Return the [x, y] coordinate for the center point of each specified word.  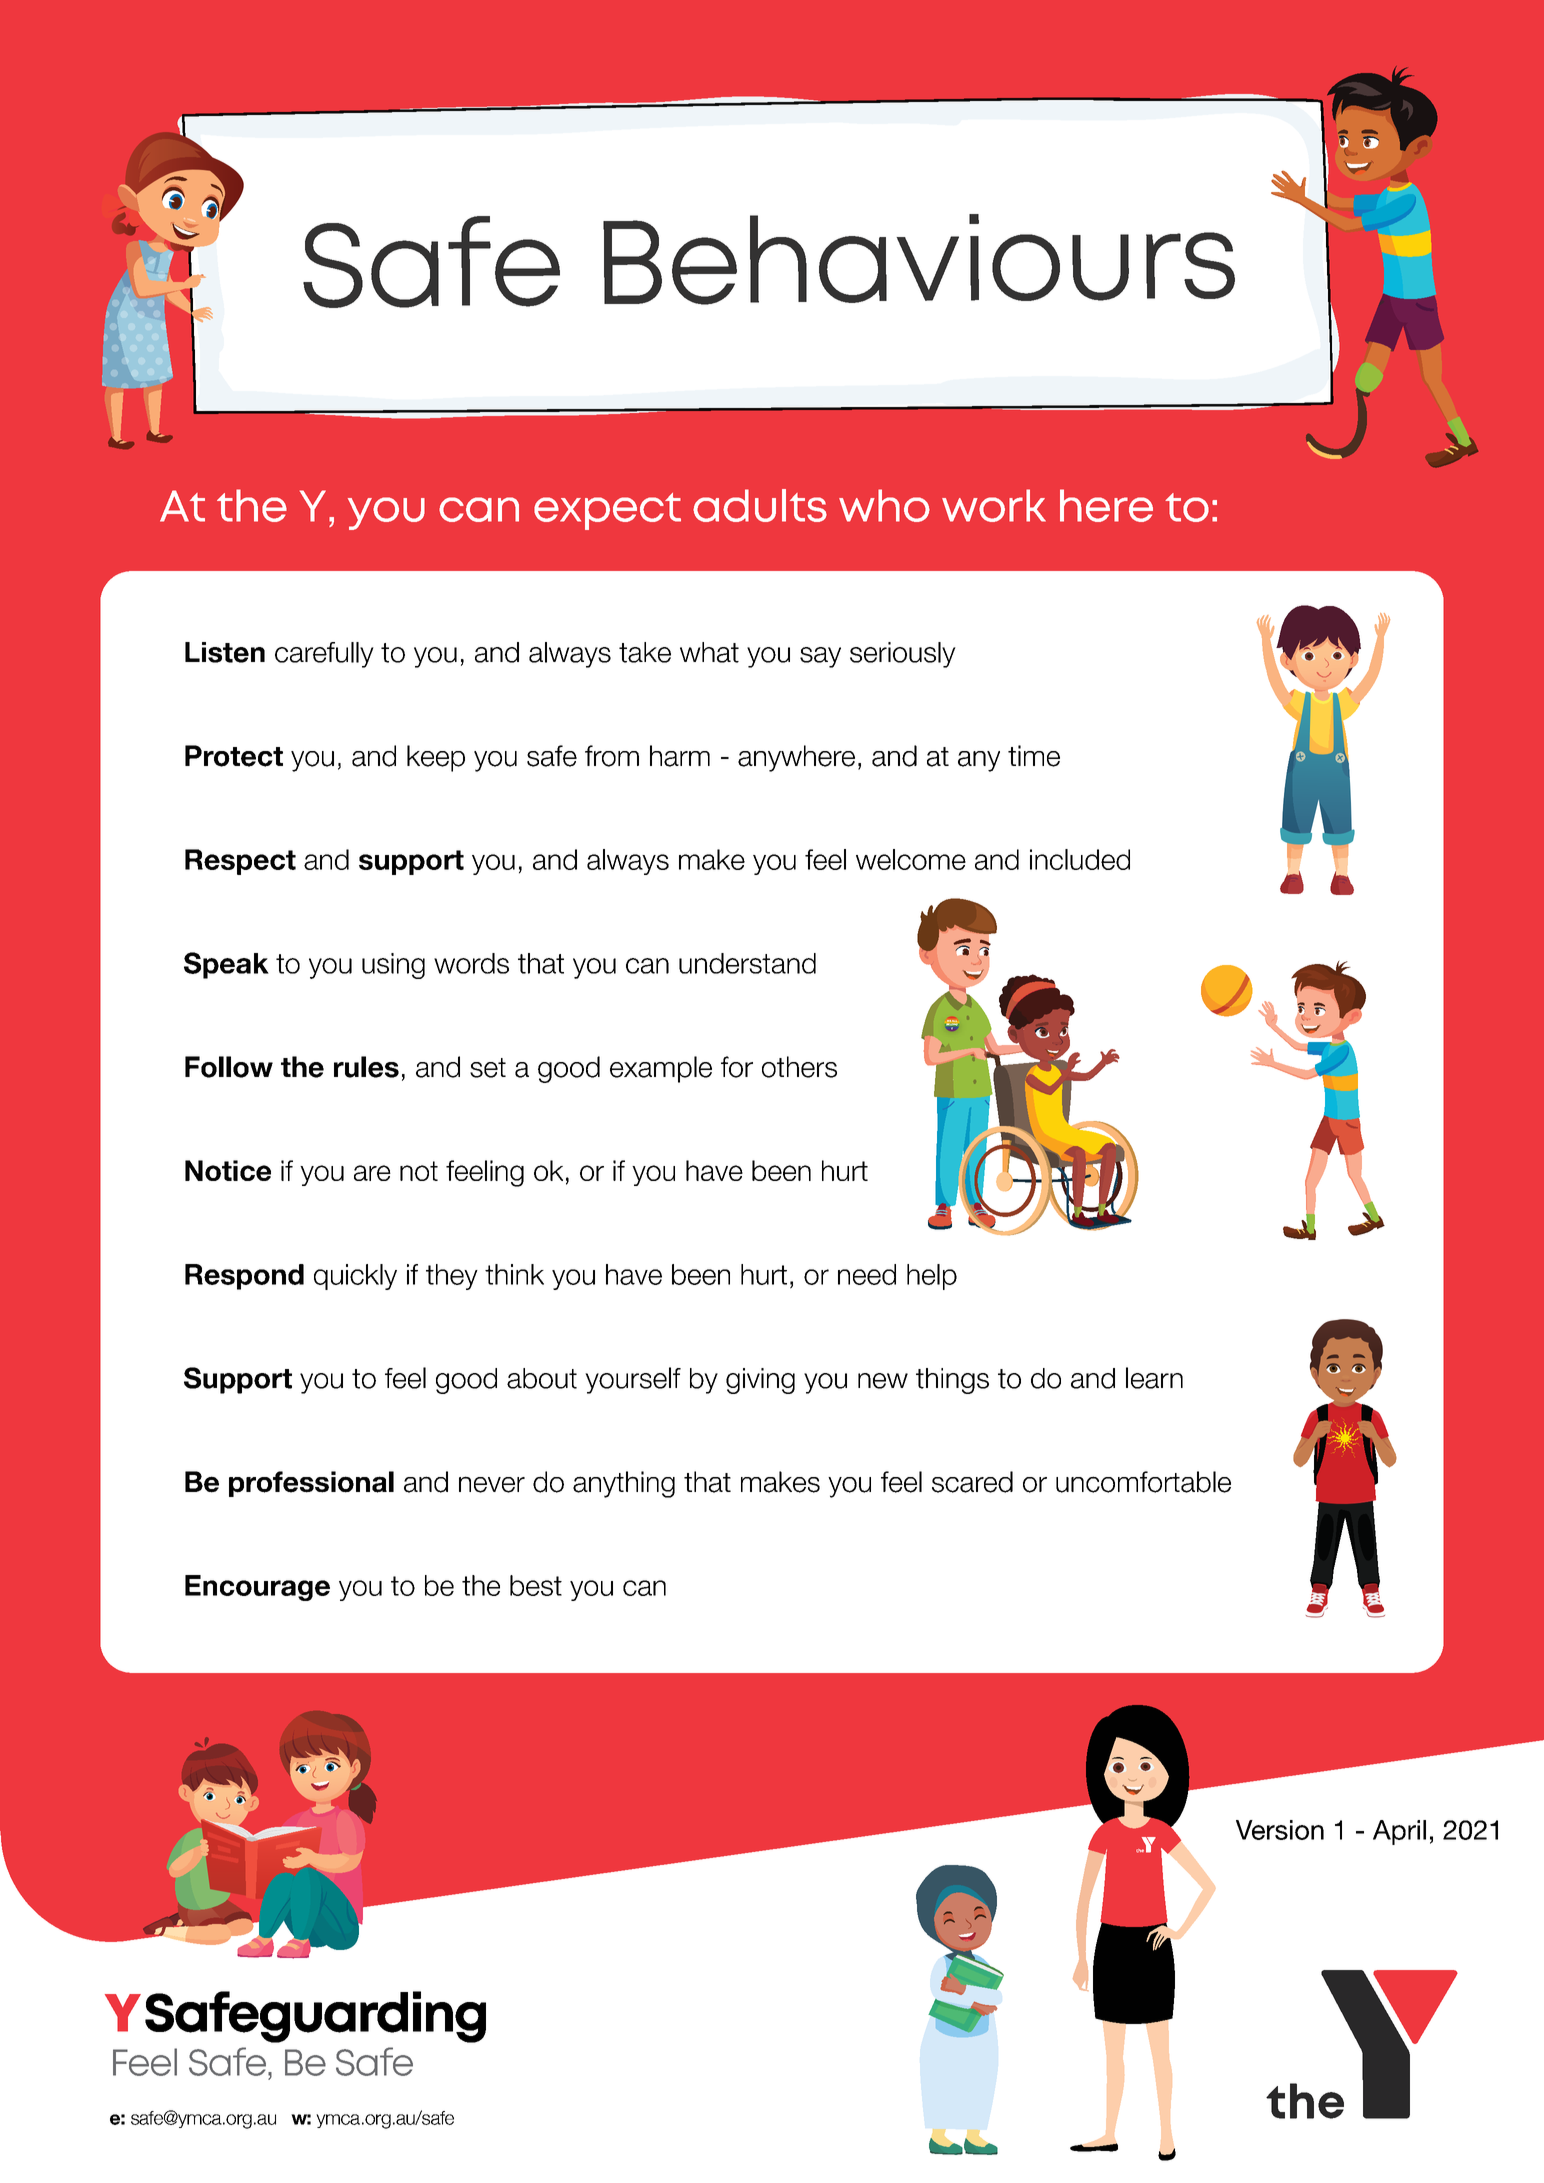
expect [607, 511]
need [867, 1274]
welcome [911, 859]
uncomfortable [1143, 1482]
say [820, 657]
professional [311, 1484]
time [1034, 756]
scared [972, 1482]
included [1080, 859]
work [994, 505]
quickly [355, 1277]
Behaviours [919, 259]
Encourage [257, 1588]
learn [1154, 1378]
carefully [324, 655]
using [393, 966]
